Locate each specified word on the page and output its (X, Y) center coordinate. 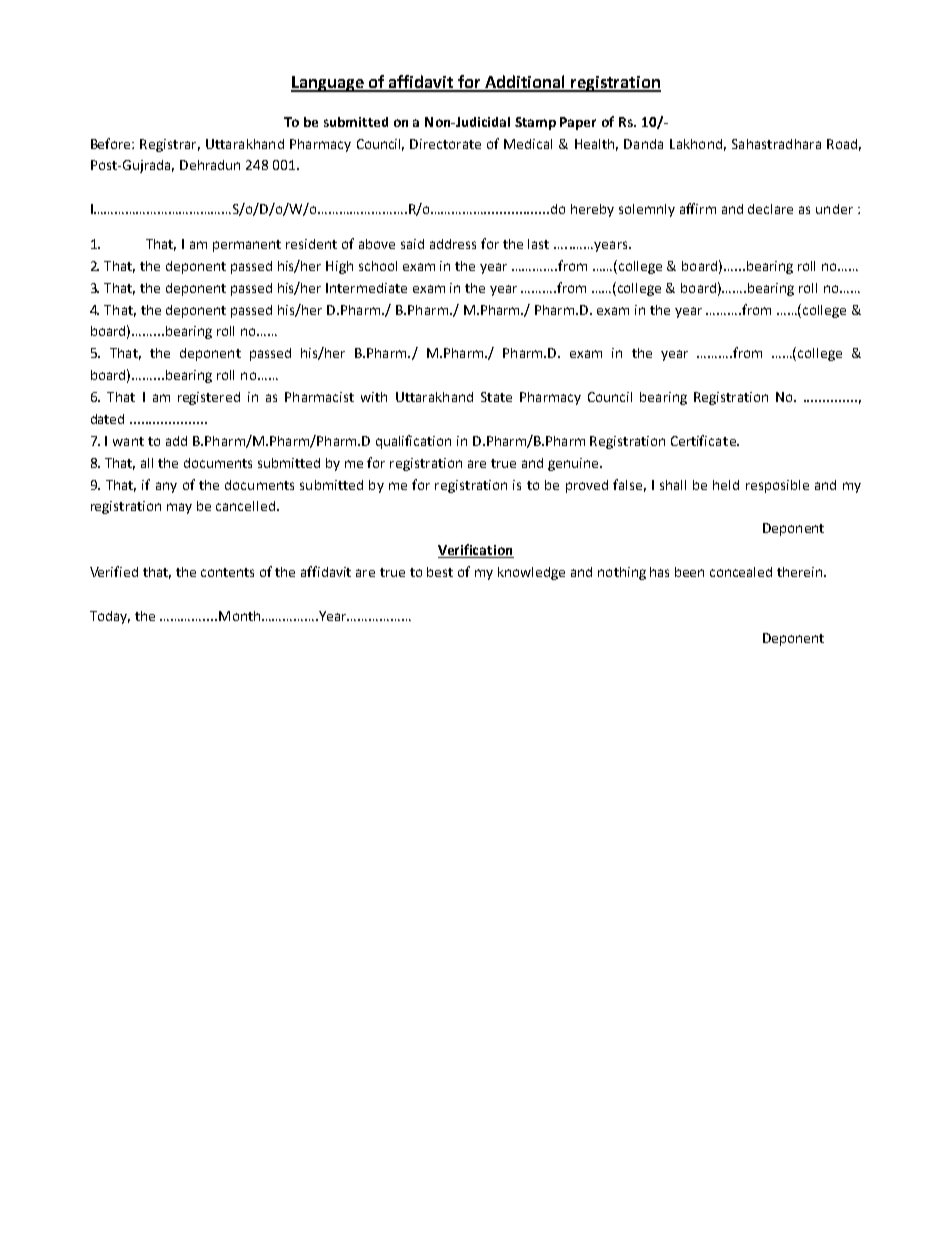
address (453, 244)
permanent (247, 246)
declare (770, 209)
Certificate (704, 440)
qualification (413, 442)
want (128, 441)
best (440, 572)
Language (329, 84)
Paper (578, 123)
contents (227, 572)
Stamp (535, 123)
